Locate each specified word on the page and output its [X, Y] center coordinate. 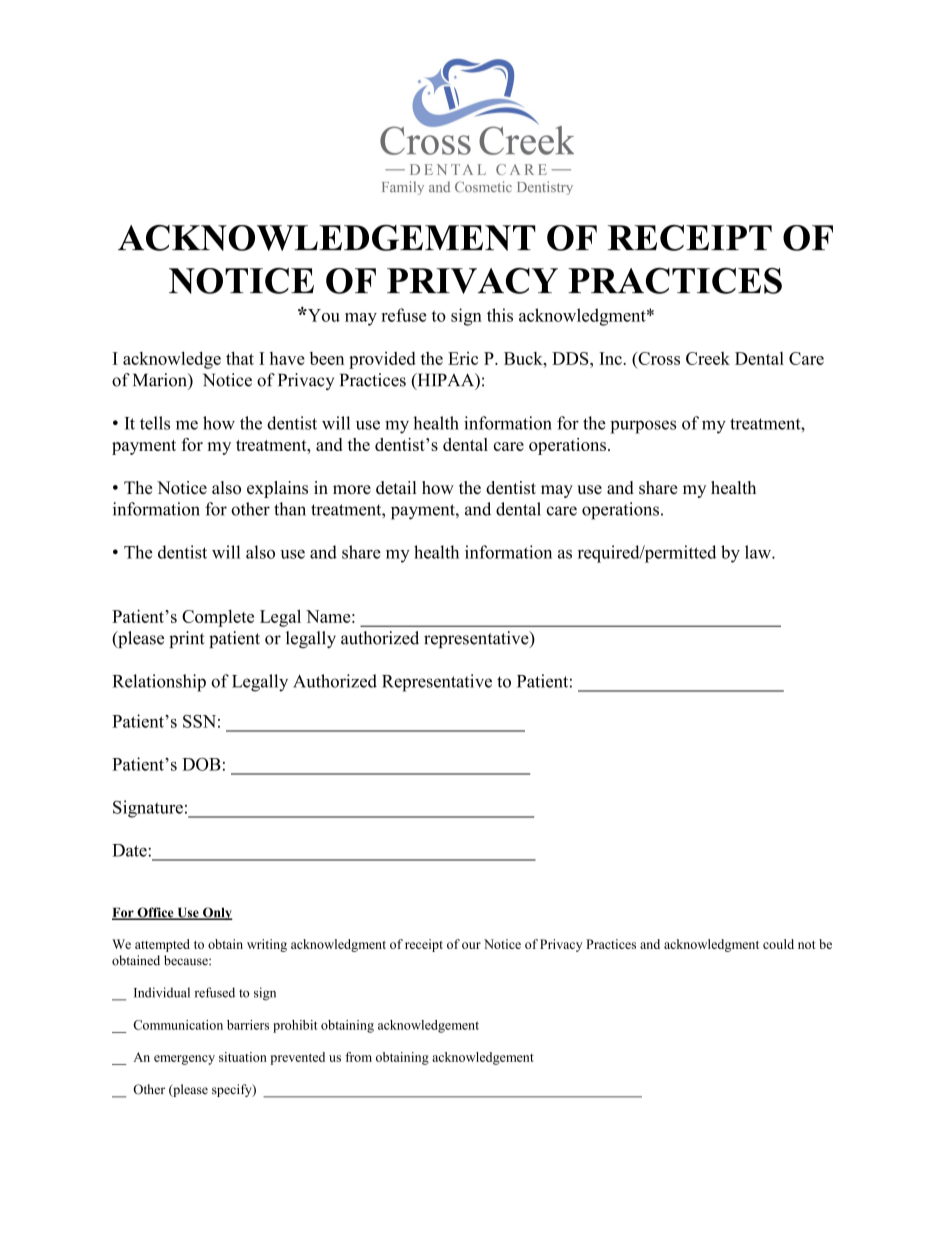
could [778, 944]
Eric [463, 358]
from [358, 1057]
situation [243, 1057]
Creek [708, 358]
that [240, 358]
